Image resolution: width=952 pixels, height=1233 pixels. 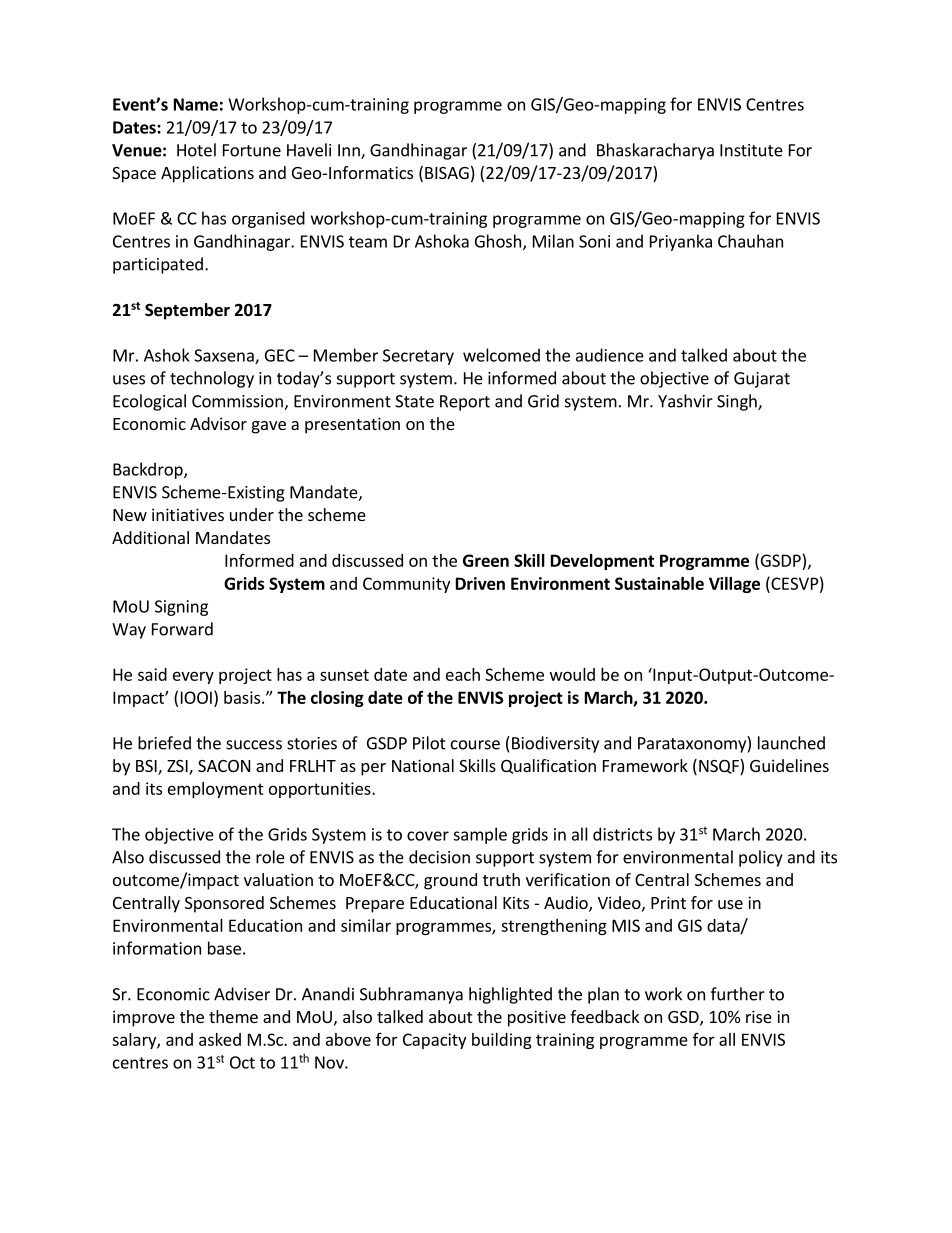 What do you see at coordinates (681, 242) in the page?
I see `Priyanka` at bounding box center [681, 242].
